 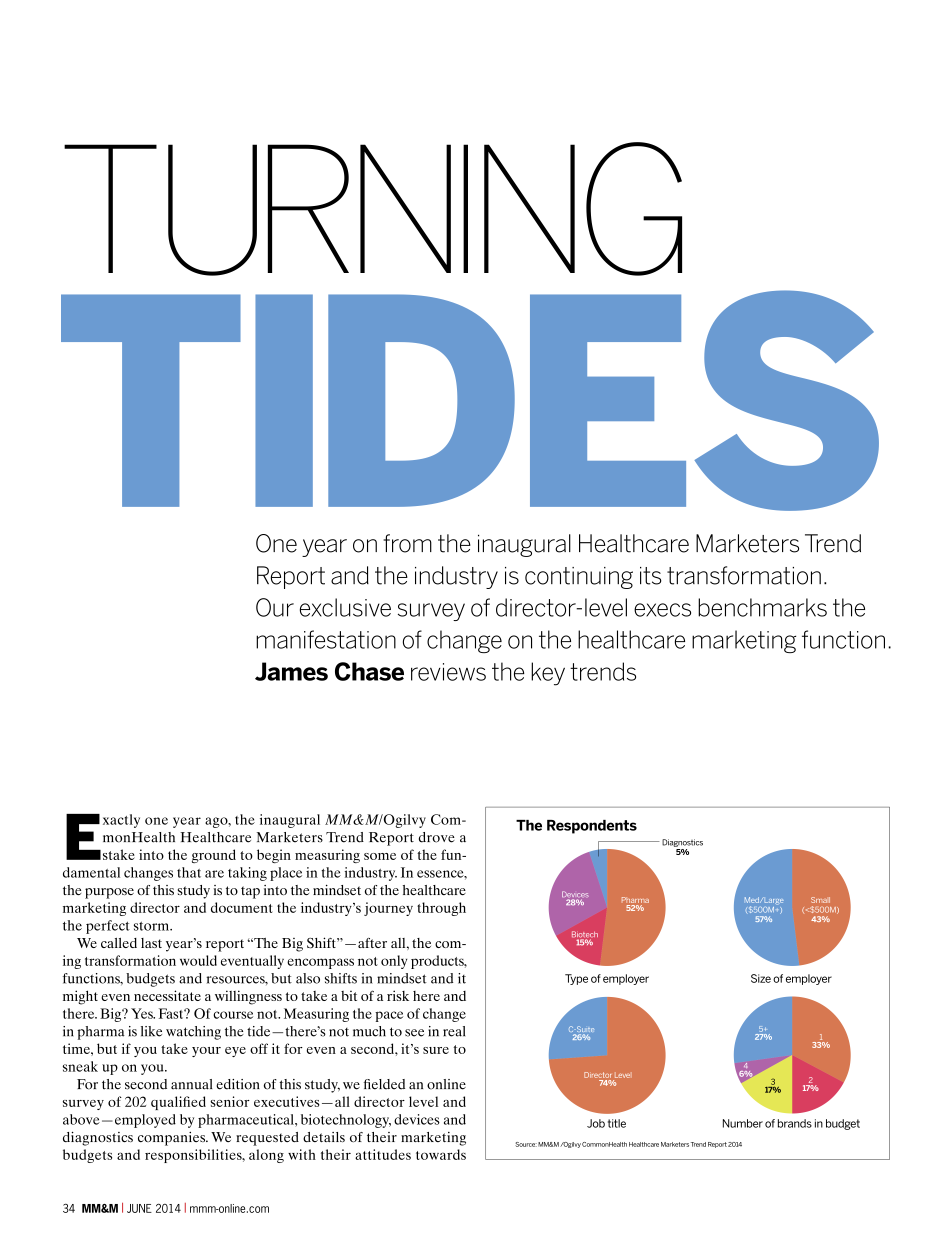 I want to click on its, so click(x=651, y=576).
